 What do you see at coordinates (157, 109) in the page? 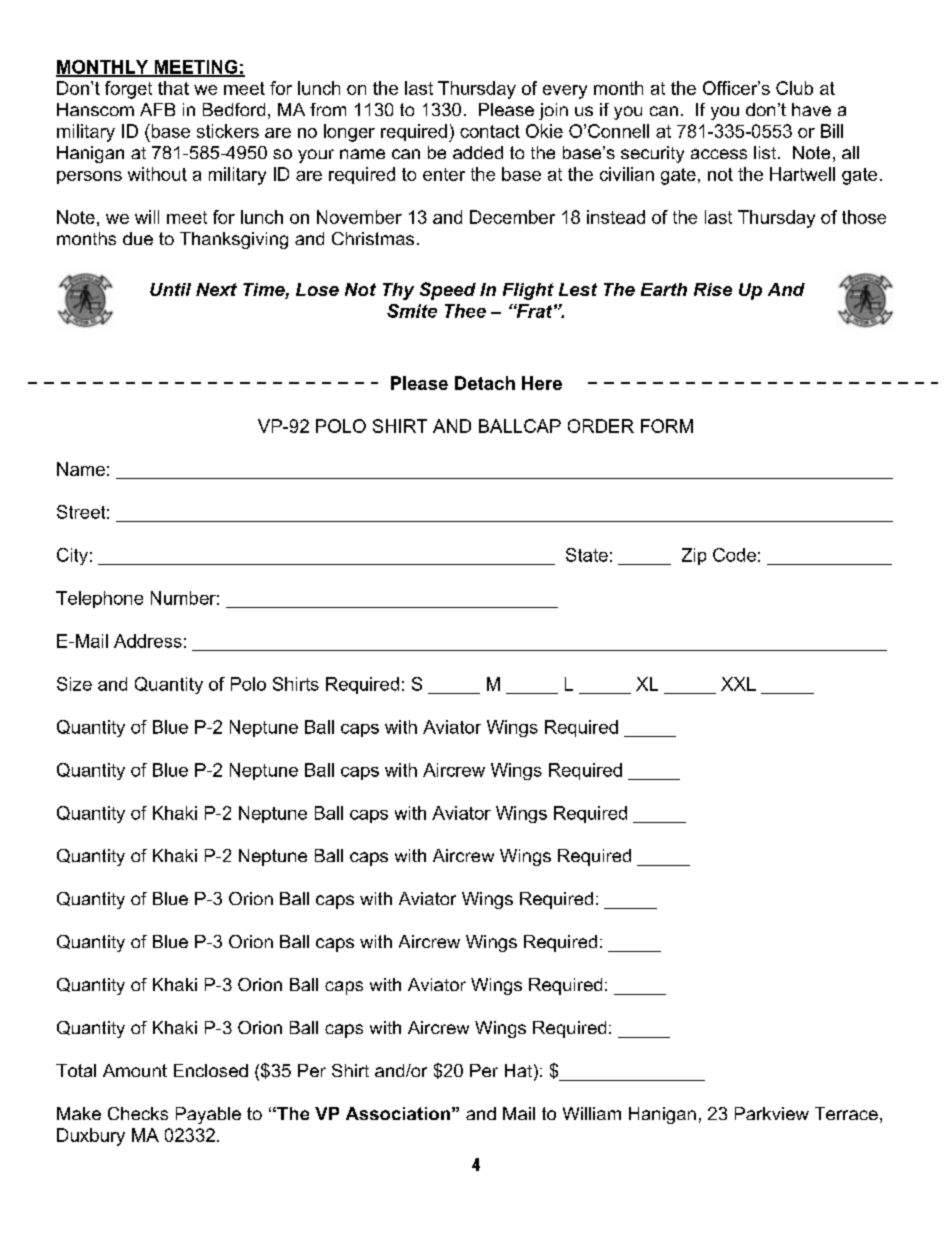
I see `AFB` at bounding box center [157, 109].
